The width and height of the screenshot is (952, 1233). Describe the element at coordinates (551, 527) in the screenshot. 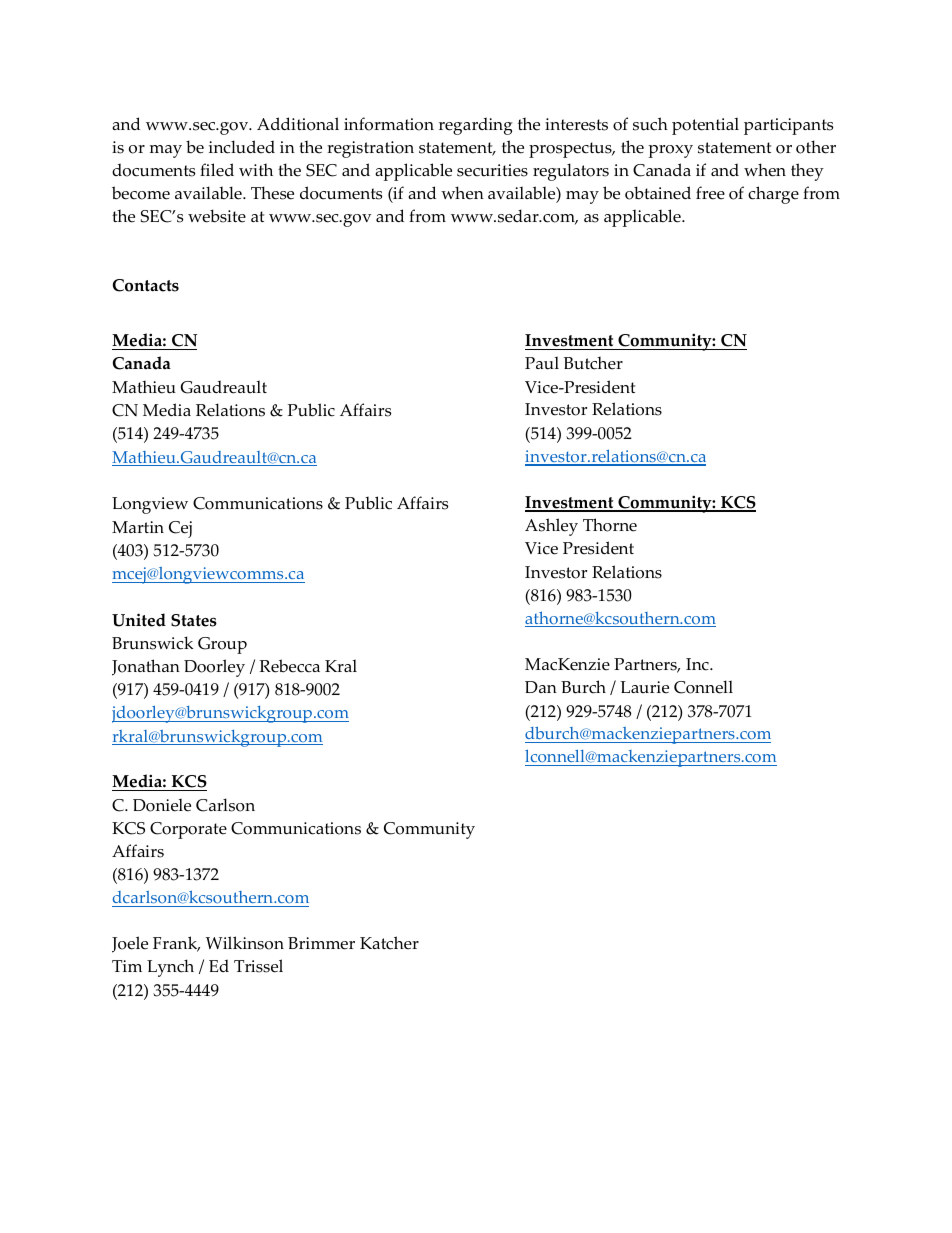

I see `Ashley` at that location.
